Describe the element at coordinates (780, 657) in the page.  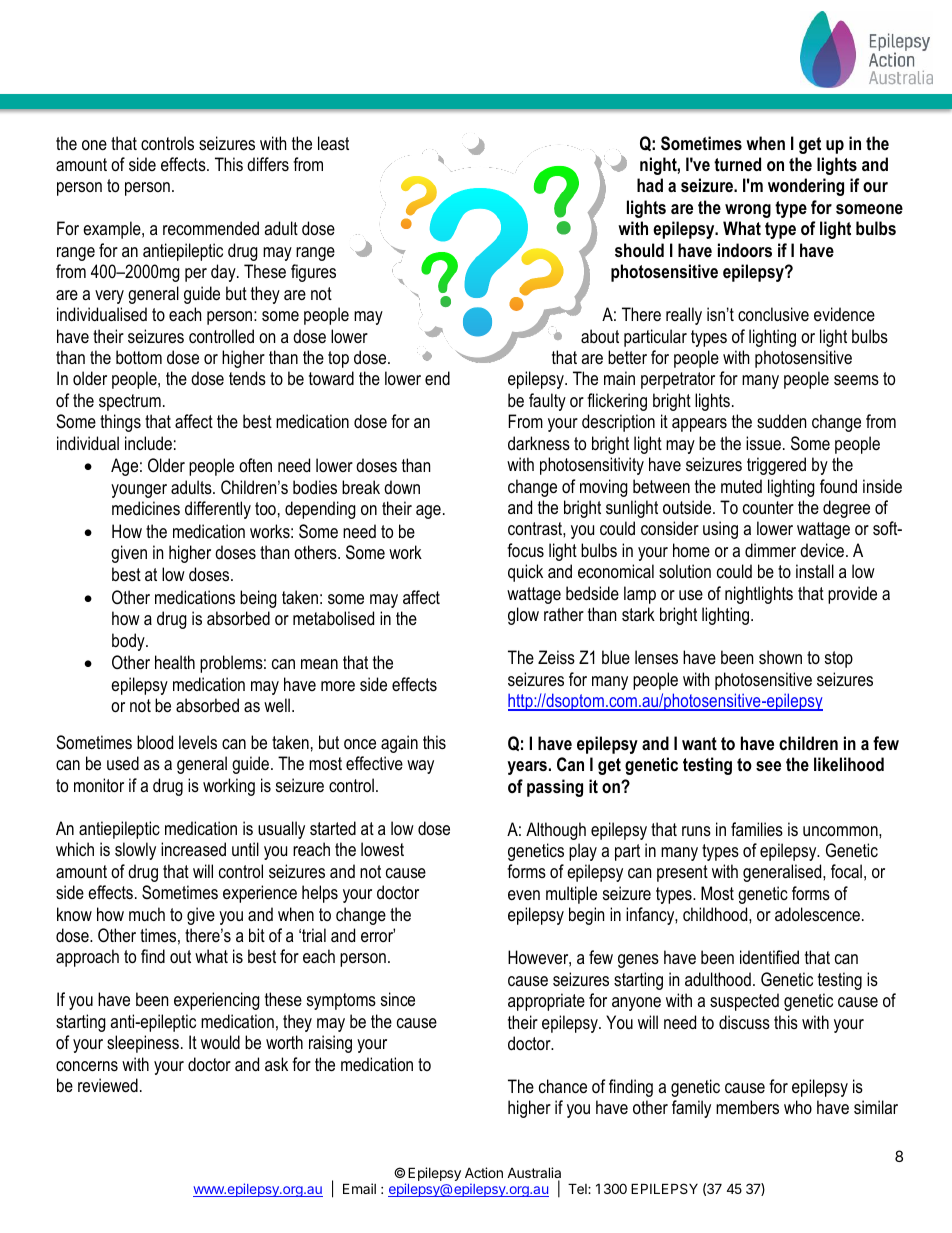
I see `shown` at that location.
